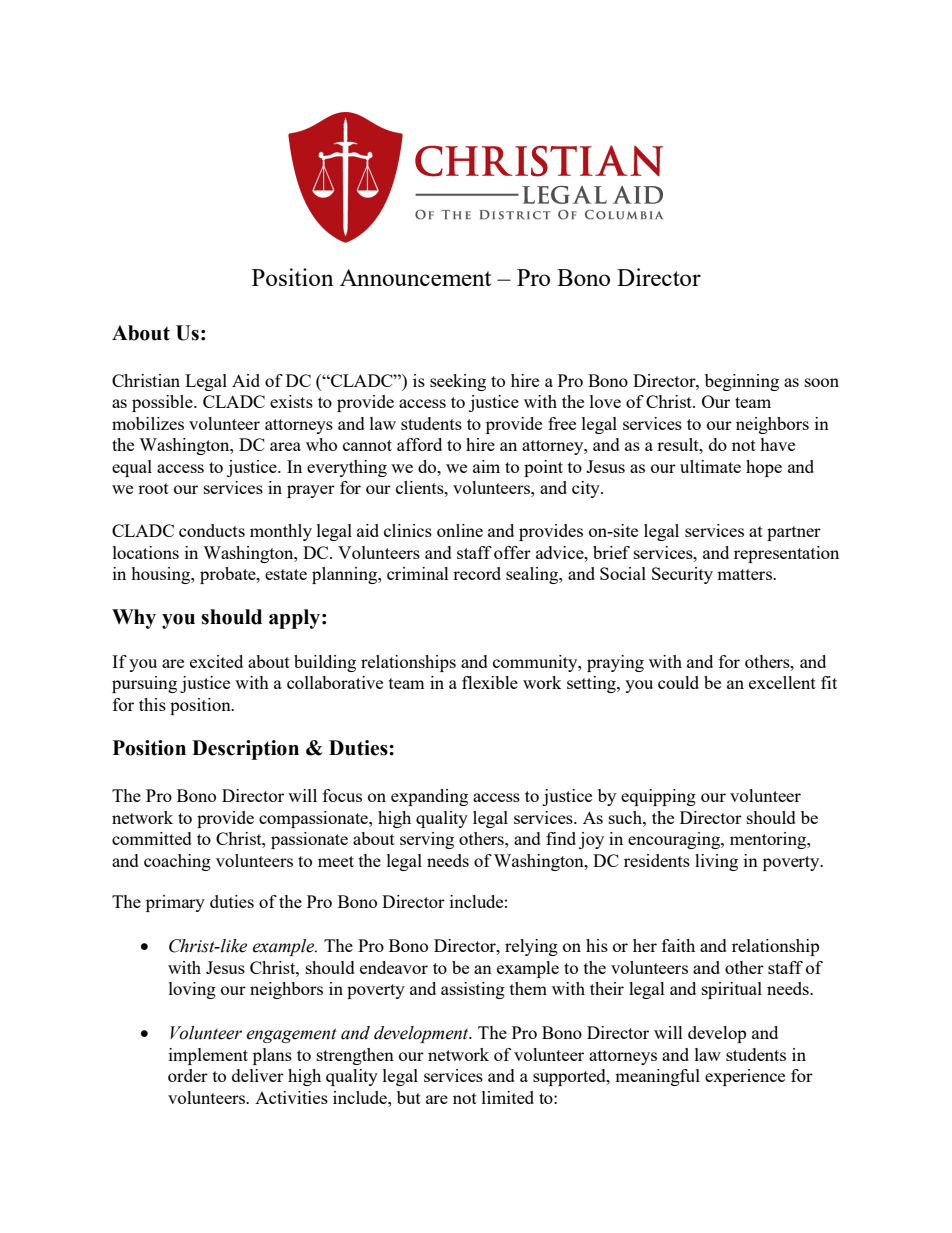  Describe the element at coordinates (427, 840) in the screenshot. I see `serving` at that location.
